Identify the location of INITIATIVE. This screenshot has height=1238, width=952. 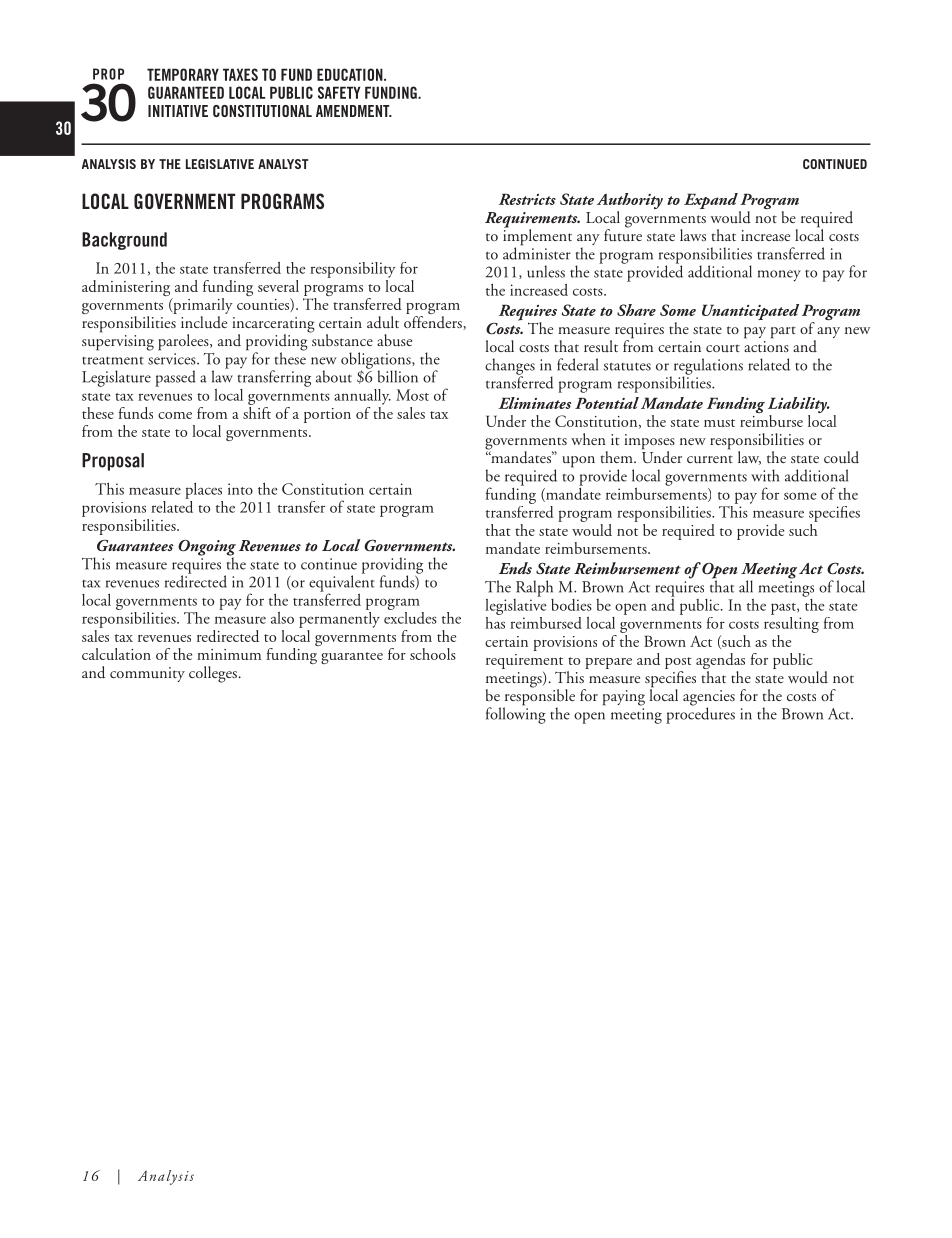
(178, 111).
